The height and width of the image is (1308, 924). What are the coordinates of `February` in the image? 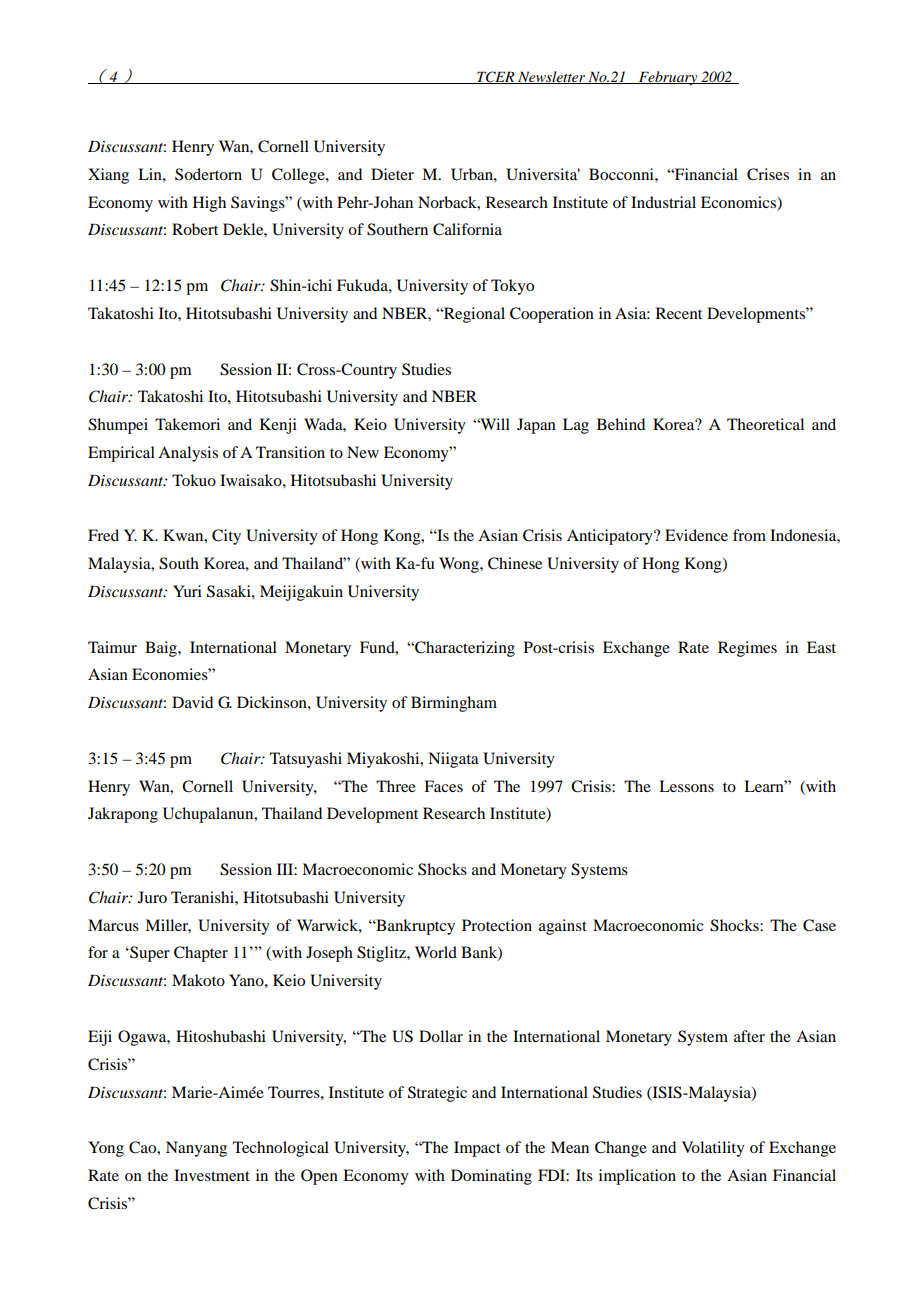 It's located at (668, 78).
